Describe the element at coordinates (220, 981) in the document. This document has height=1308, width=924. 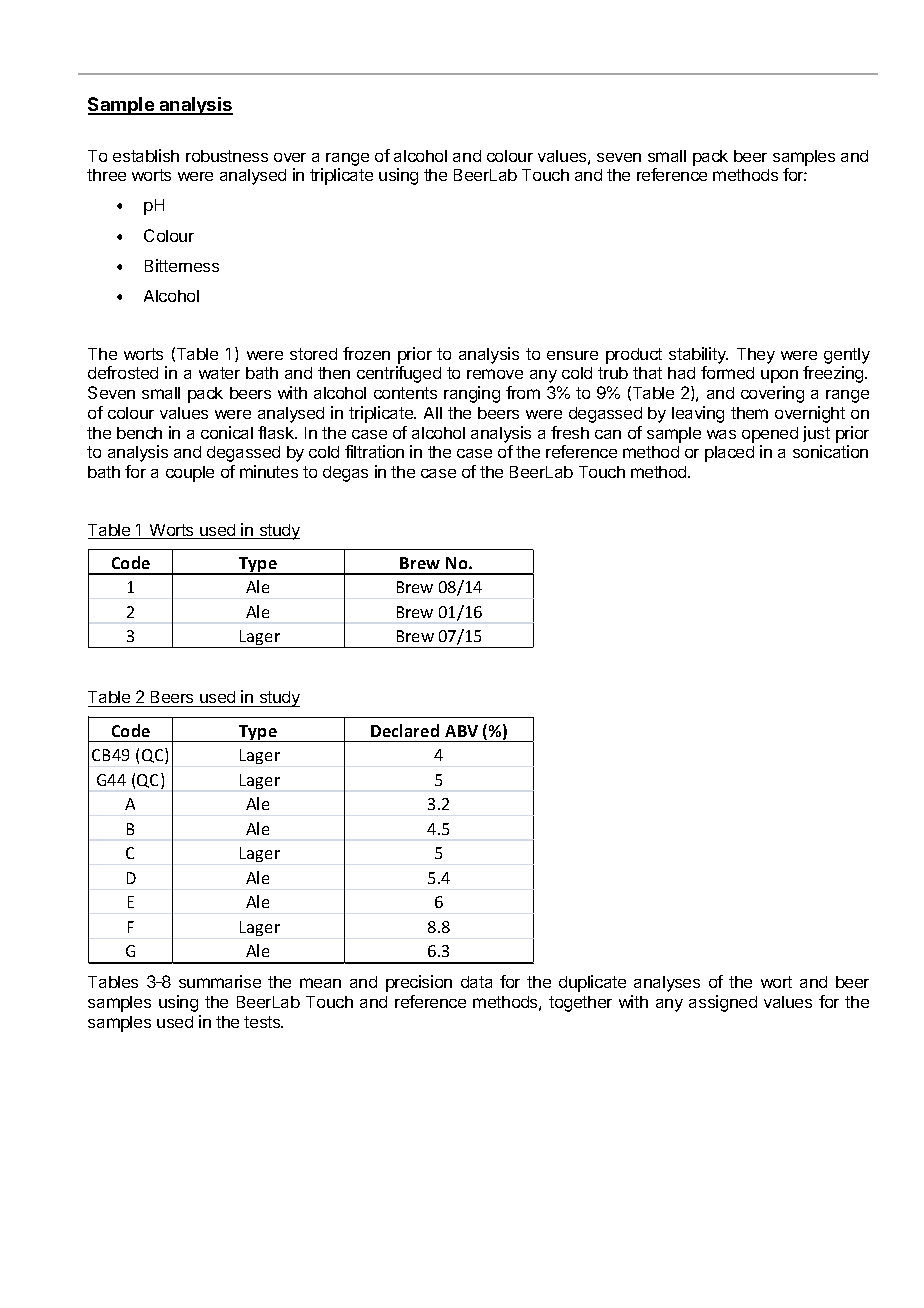
I see `summarise` at that location.
